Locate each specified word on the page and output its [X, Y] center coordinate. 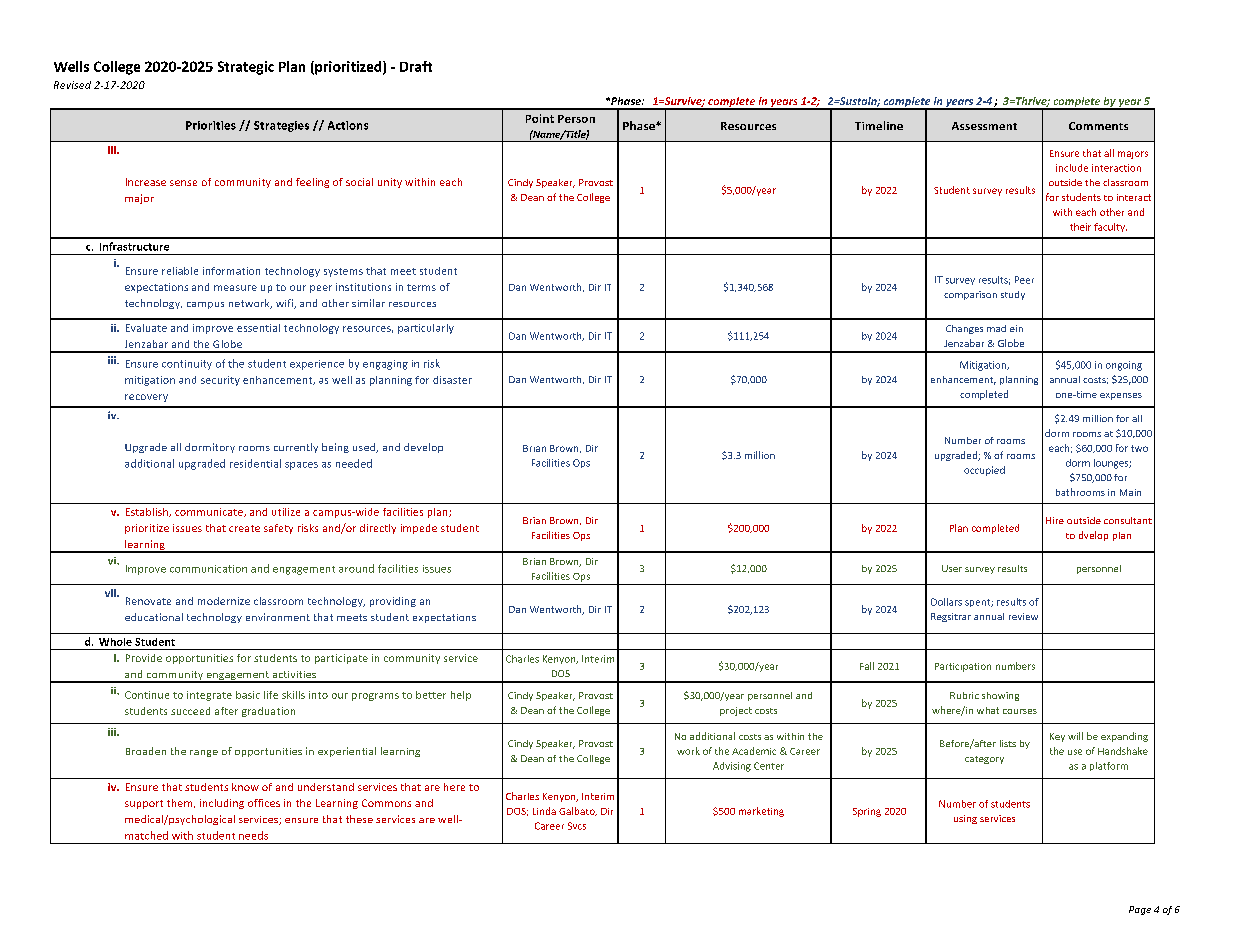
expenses [1121, 396]
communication [208, 569]
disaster [452, 380]
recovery [146, 398]
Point [540, 118]
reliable [180, 271]
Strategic [246, 68]
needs [253, 835]
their [1080, 227]
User [952, 568]
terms [421, 287]
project [736, 711]
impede [419, 529]
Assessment [984, 126]
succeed [190, 711]
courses [1020, 711]
